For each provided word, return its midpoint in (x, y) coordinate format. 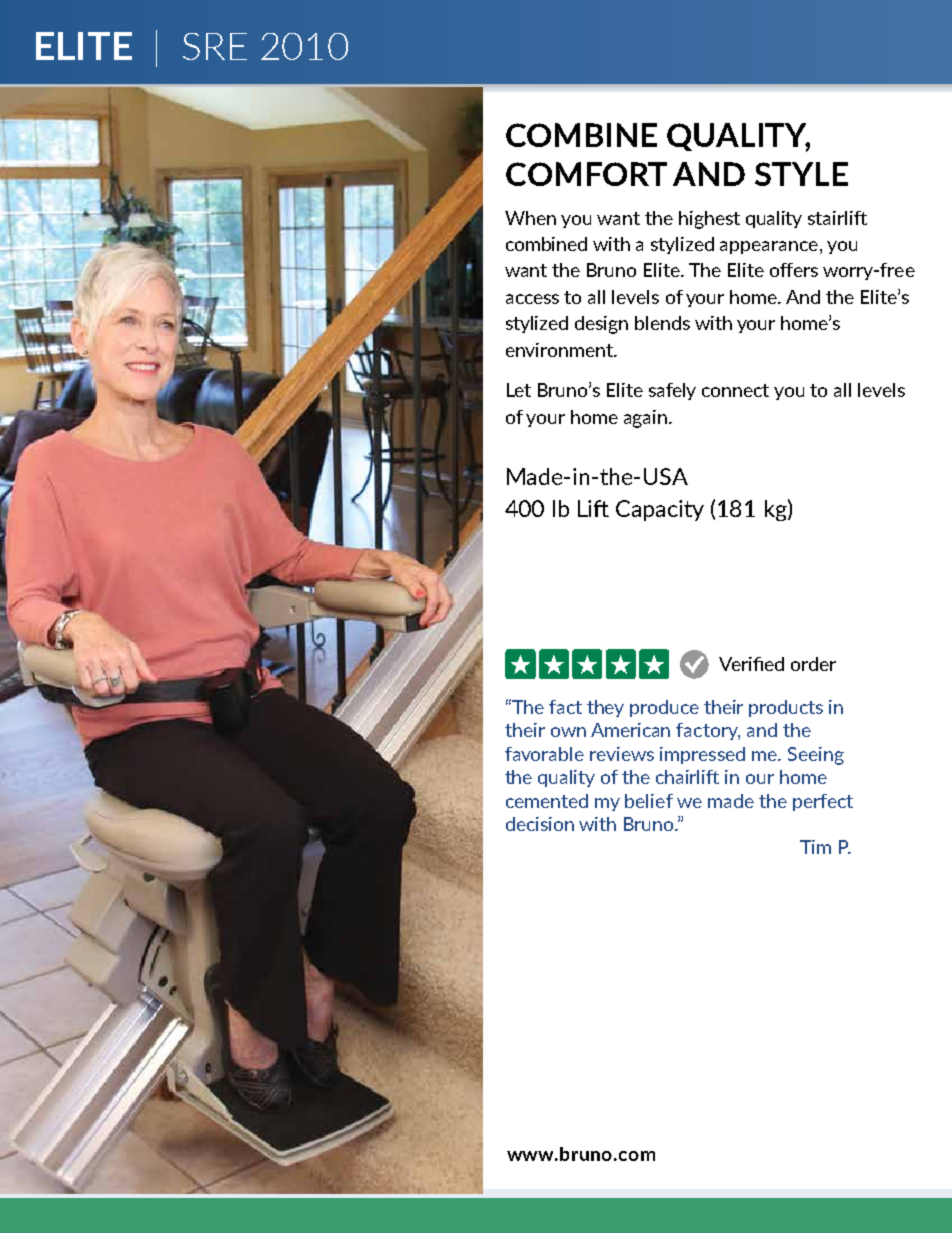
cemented (547, 801)
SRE (215, 46)
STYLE (801, 174)
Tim (815, 847)
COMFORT (586, 174)
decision (540, 824)
